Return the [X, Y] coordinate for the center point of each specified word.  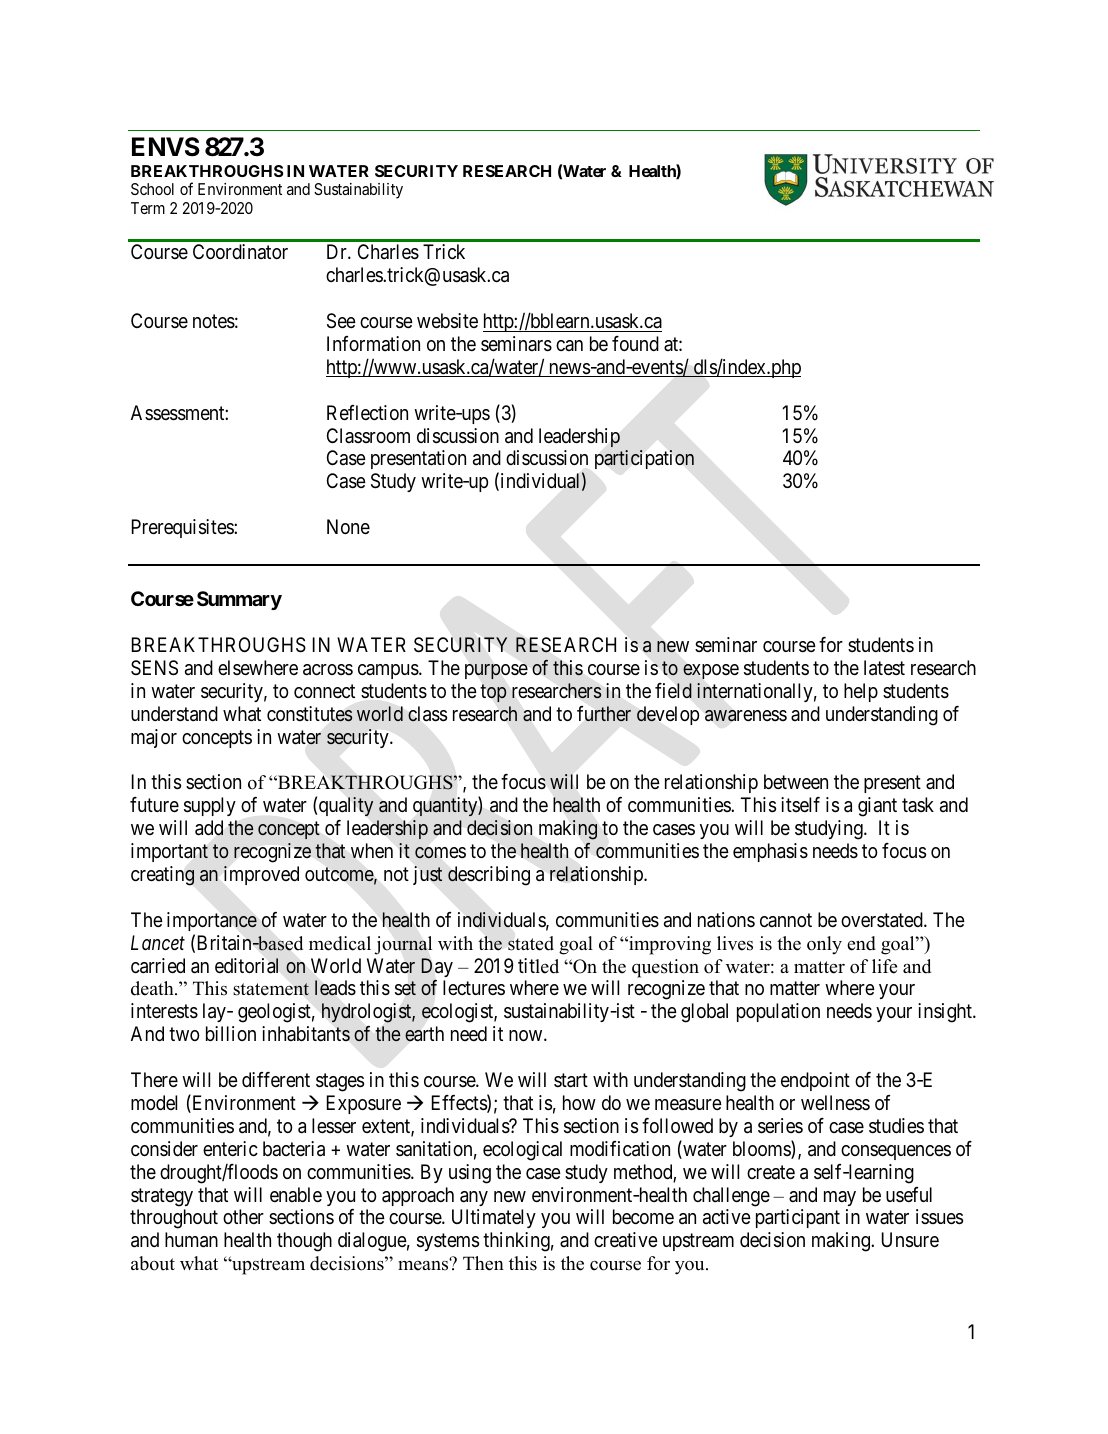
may [840, 1198]
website [447, 321]
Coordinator [240, 251]
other [243, 1216]
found [635, 343]
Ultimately [494, 1218]
